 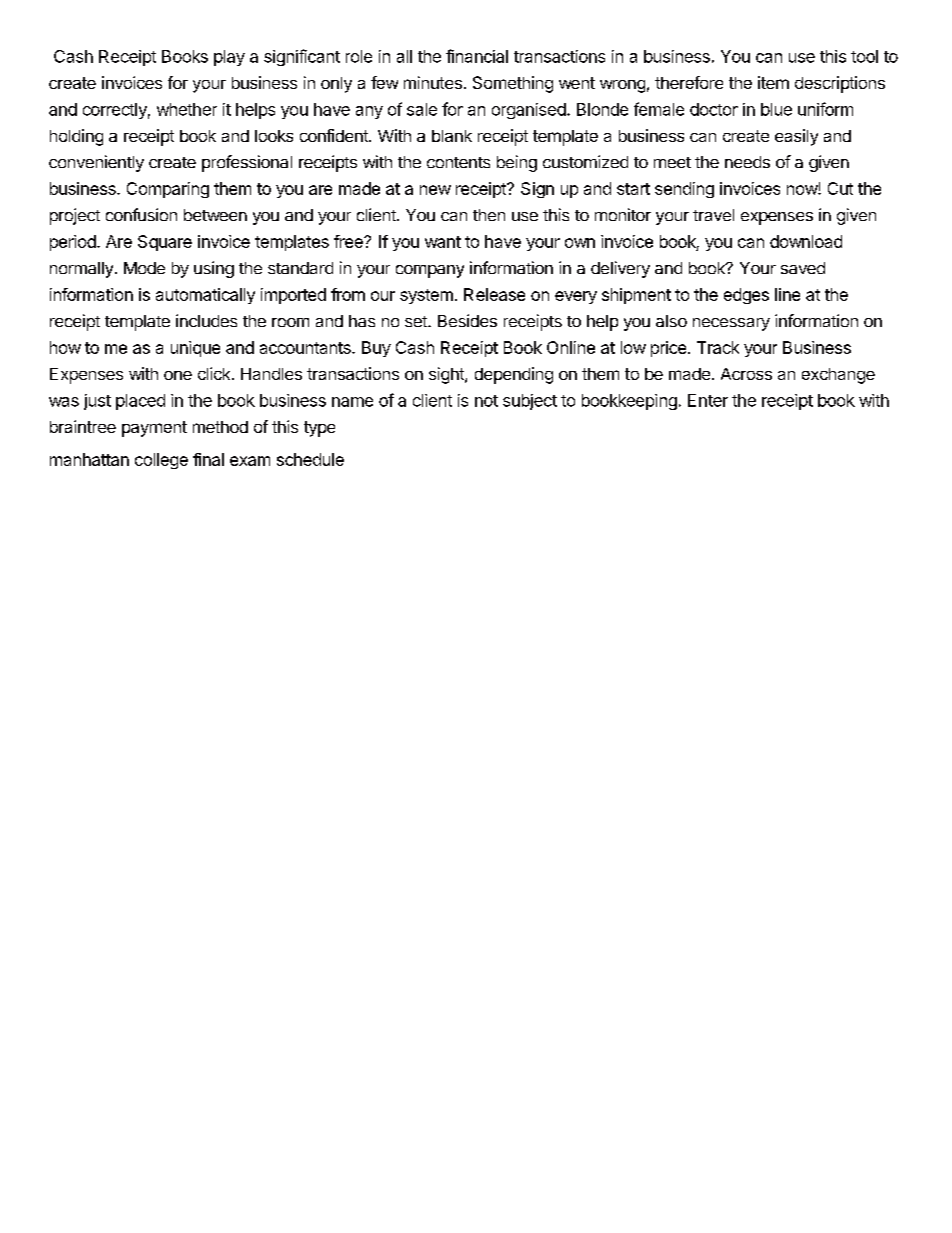 I want to click on college, so click(x=161, y=461).
